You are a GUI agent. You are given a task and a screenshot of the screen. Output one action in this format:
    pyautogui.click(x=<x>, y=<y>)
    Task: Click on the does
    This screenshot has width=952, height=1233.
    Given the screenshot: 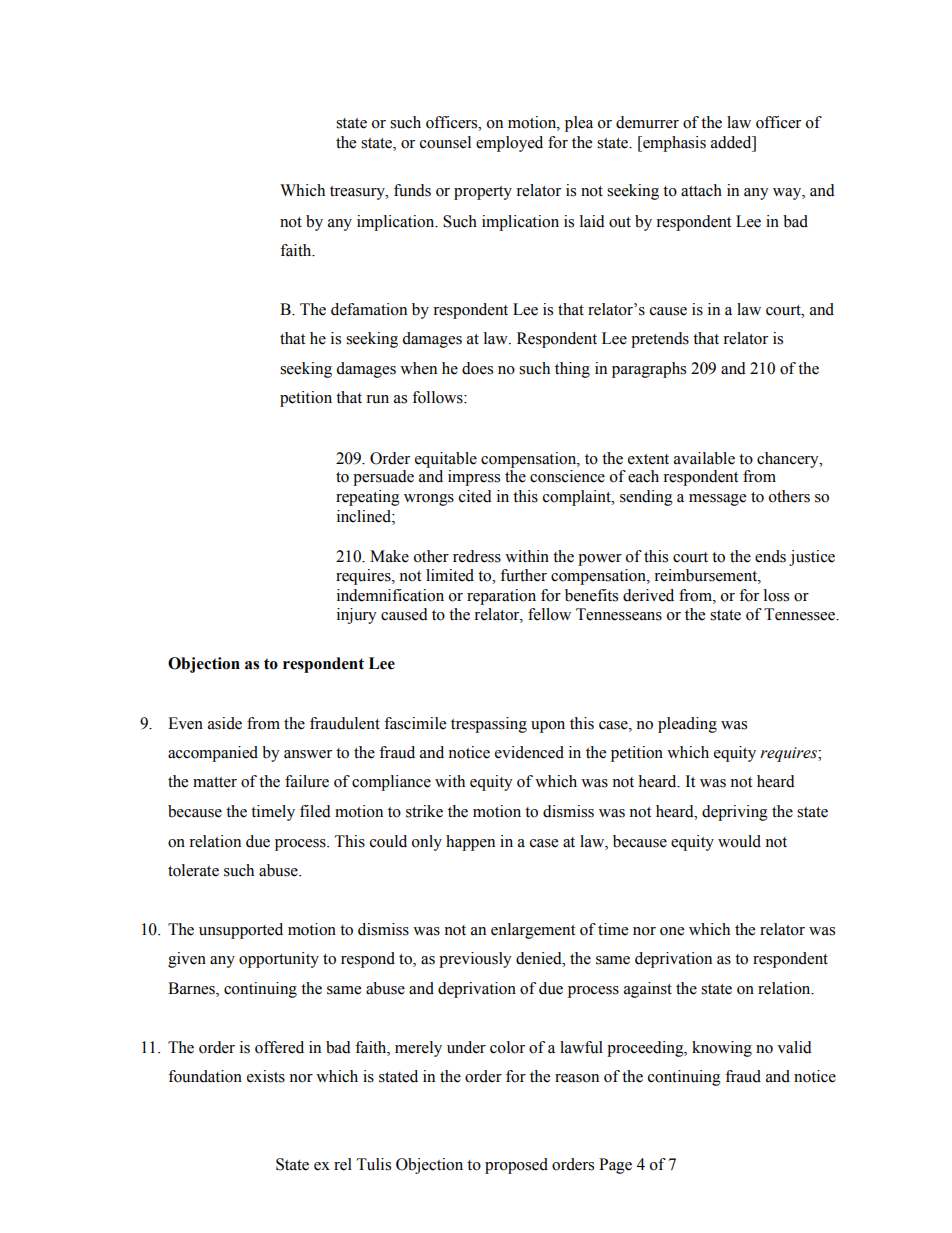 What is the action you would take?
    pyautogui.click(x=477, y=368)
